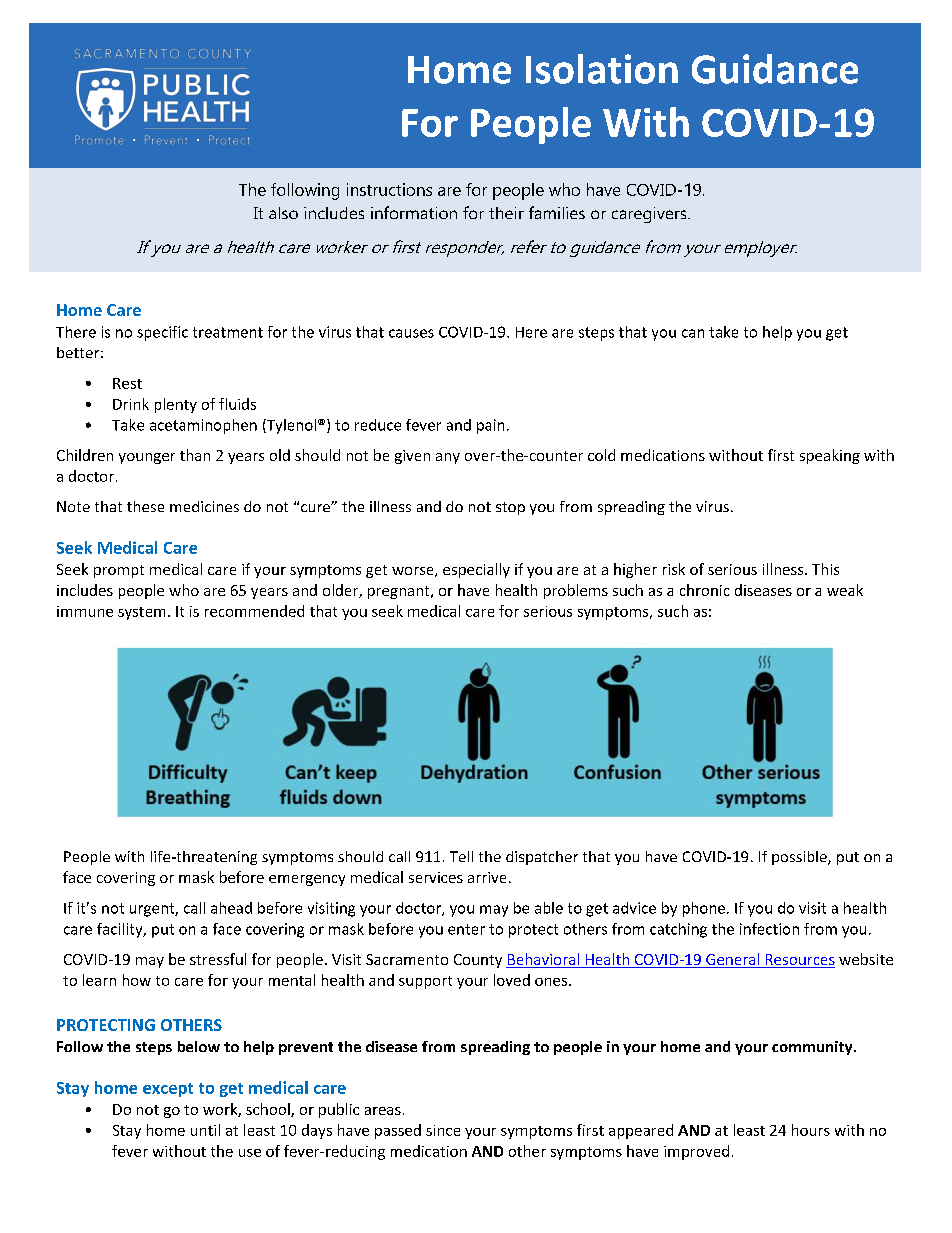 The height and width of the screenshot is (1233, 952). I want to click on system, so click(141, 613).
